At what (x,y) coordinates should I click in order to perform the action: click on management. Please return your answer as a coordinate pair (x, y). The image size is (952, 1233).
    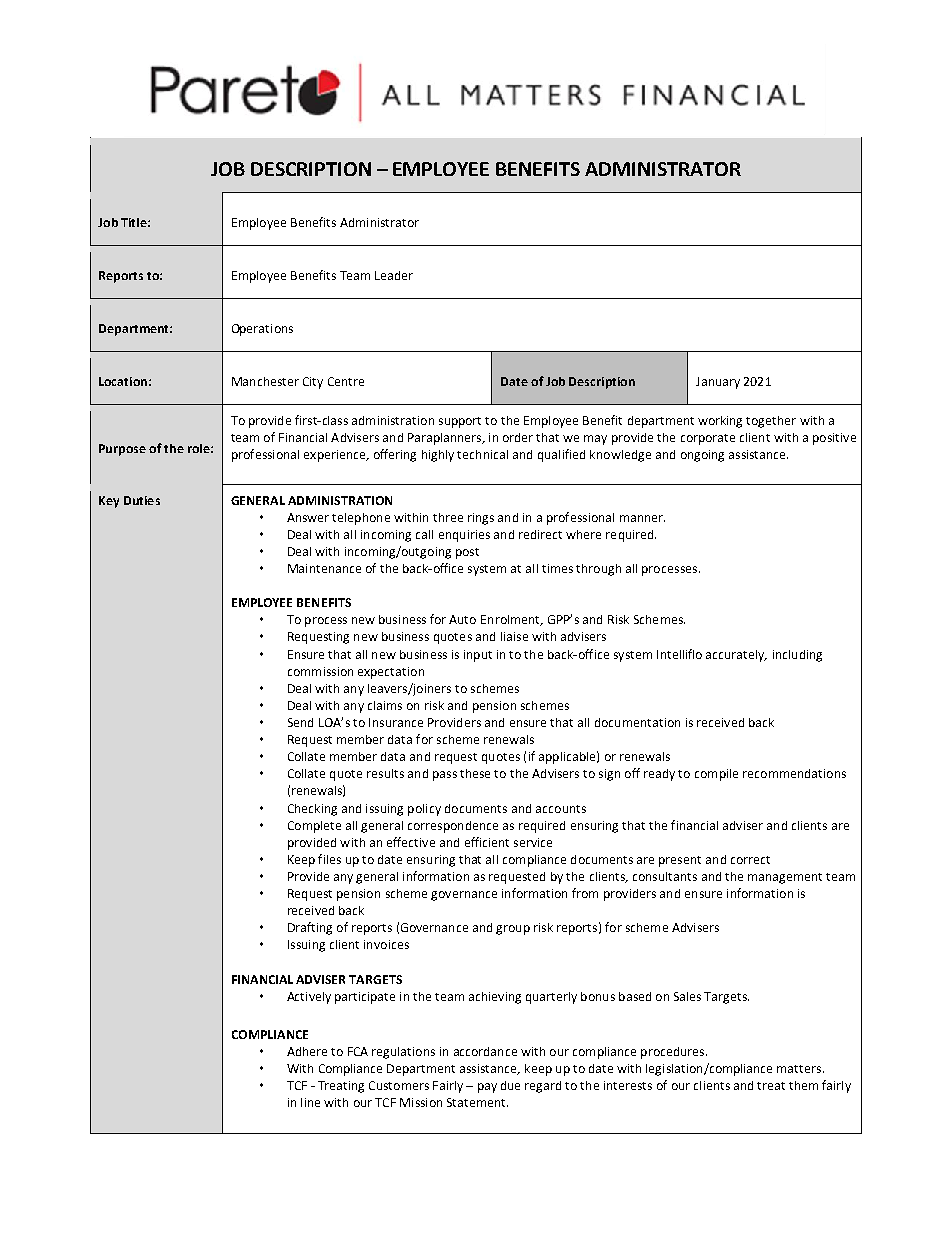
    Looking at the image, I should click on (785, 878).
